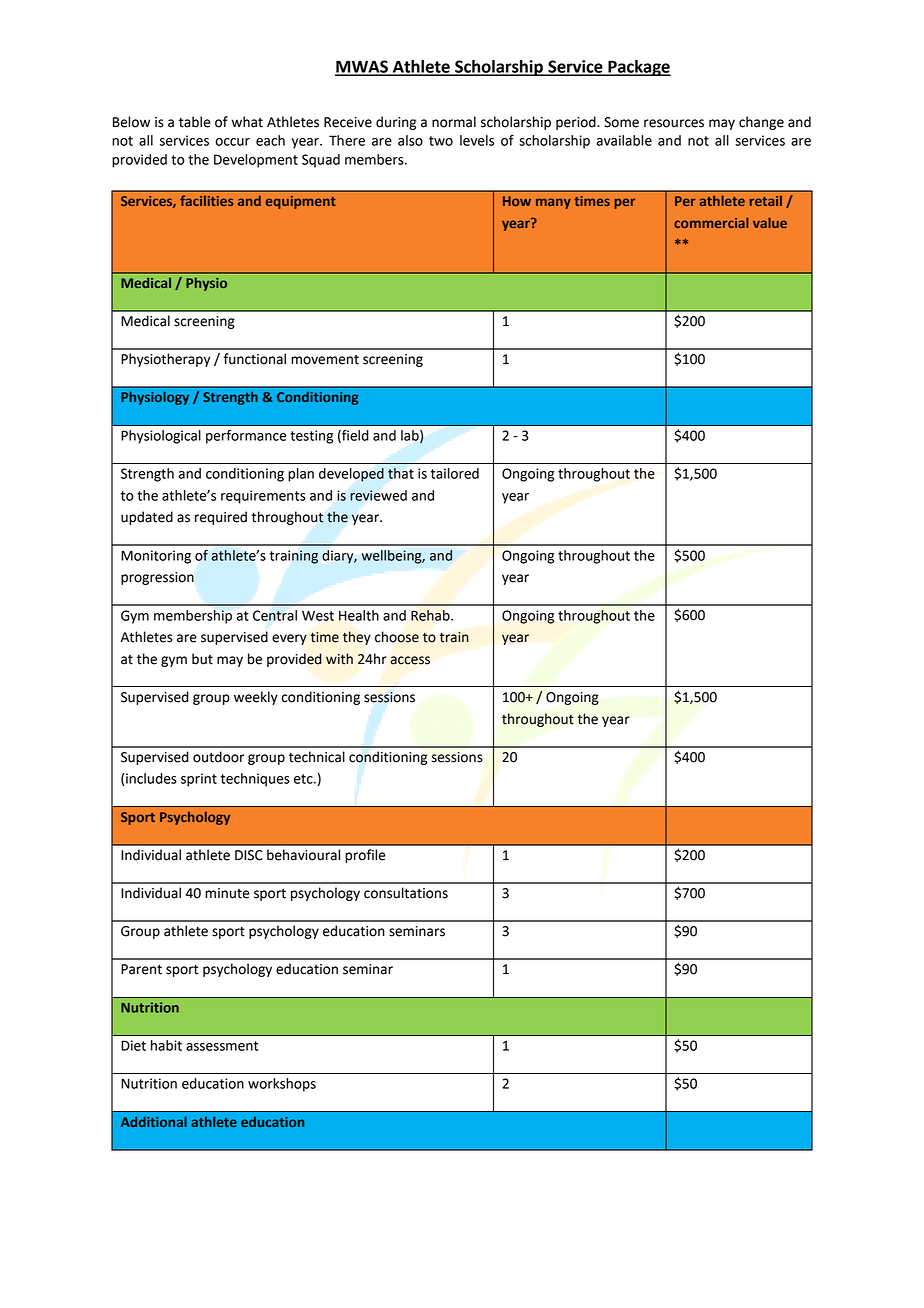  What do you see at coordinates (195, 122) in the screenshot?
I see `table` at bounding box center [195, 122].
